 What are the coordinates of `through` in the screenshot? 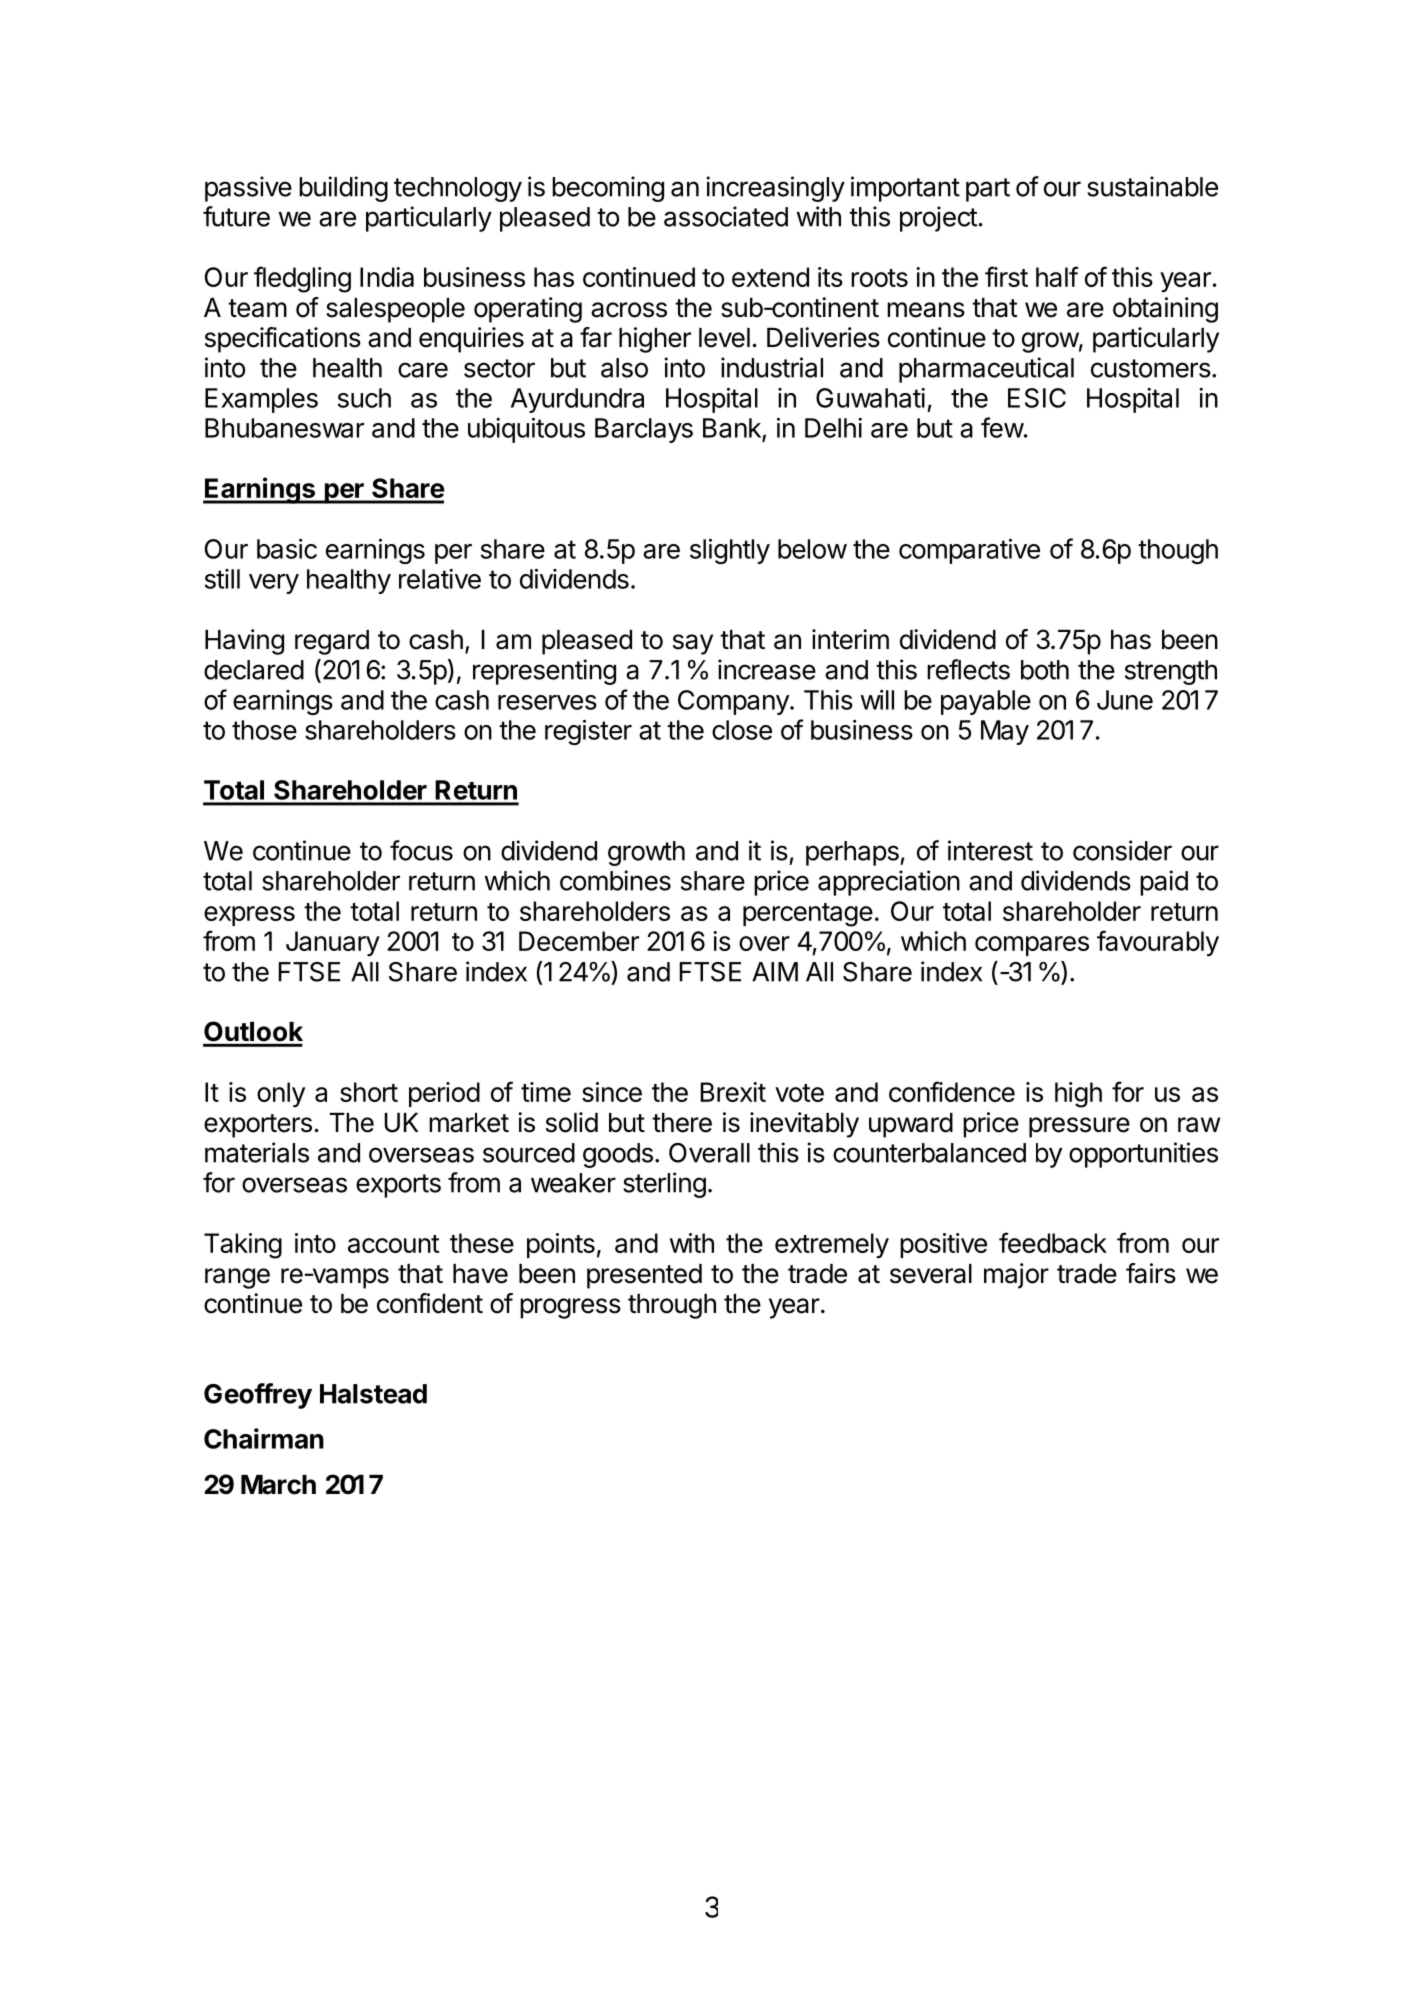 It's located at (672, 1306).
